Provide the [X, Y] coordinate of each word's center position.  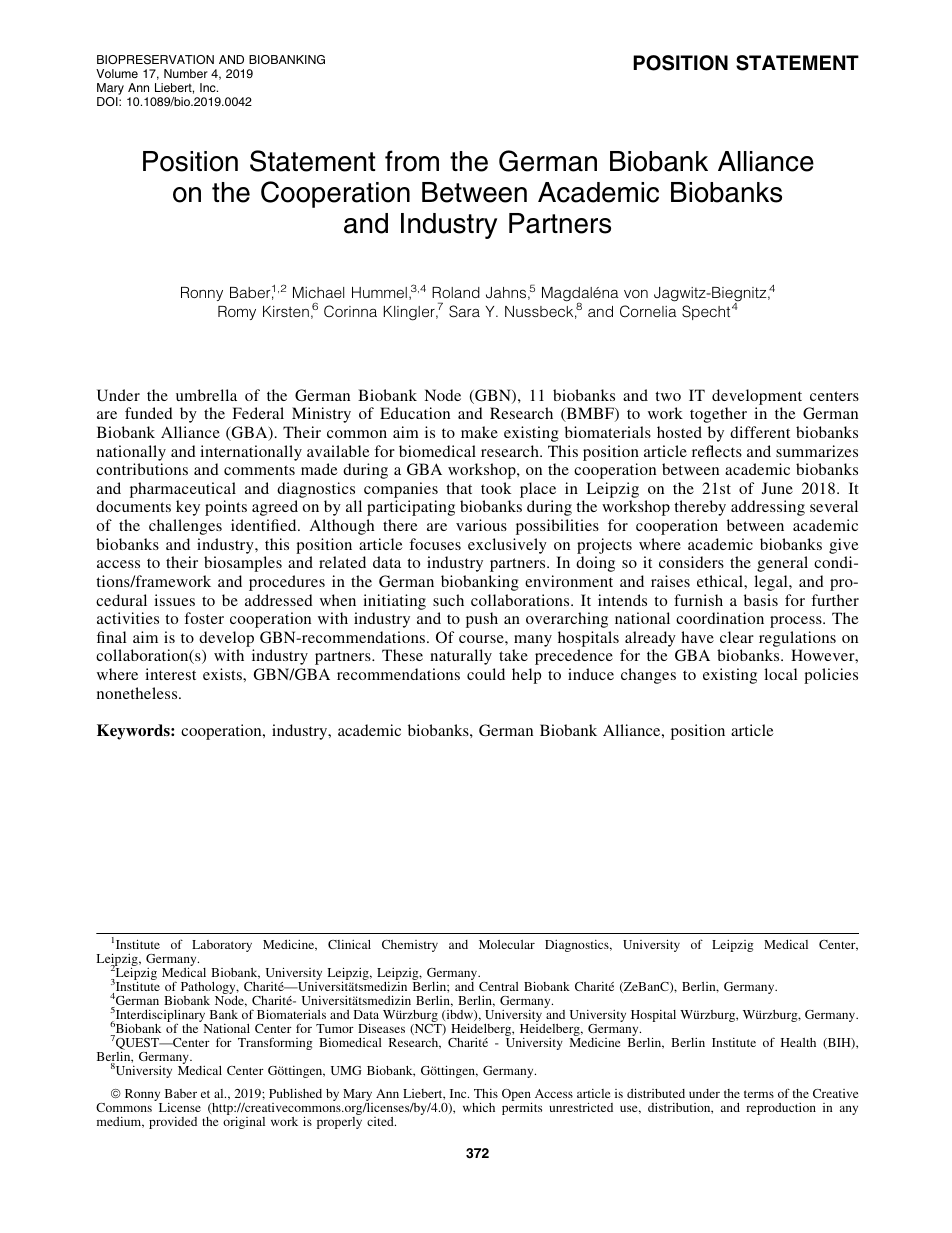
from [412, 161]
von [636, 294]
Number [186, 73]
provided [173, 1123]
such [448, 600]
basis [761, 600]
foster [204, 618]
